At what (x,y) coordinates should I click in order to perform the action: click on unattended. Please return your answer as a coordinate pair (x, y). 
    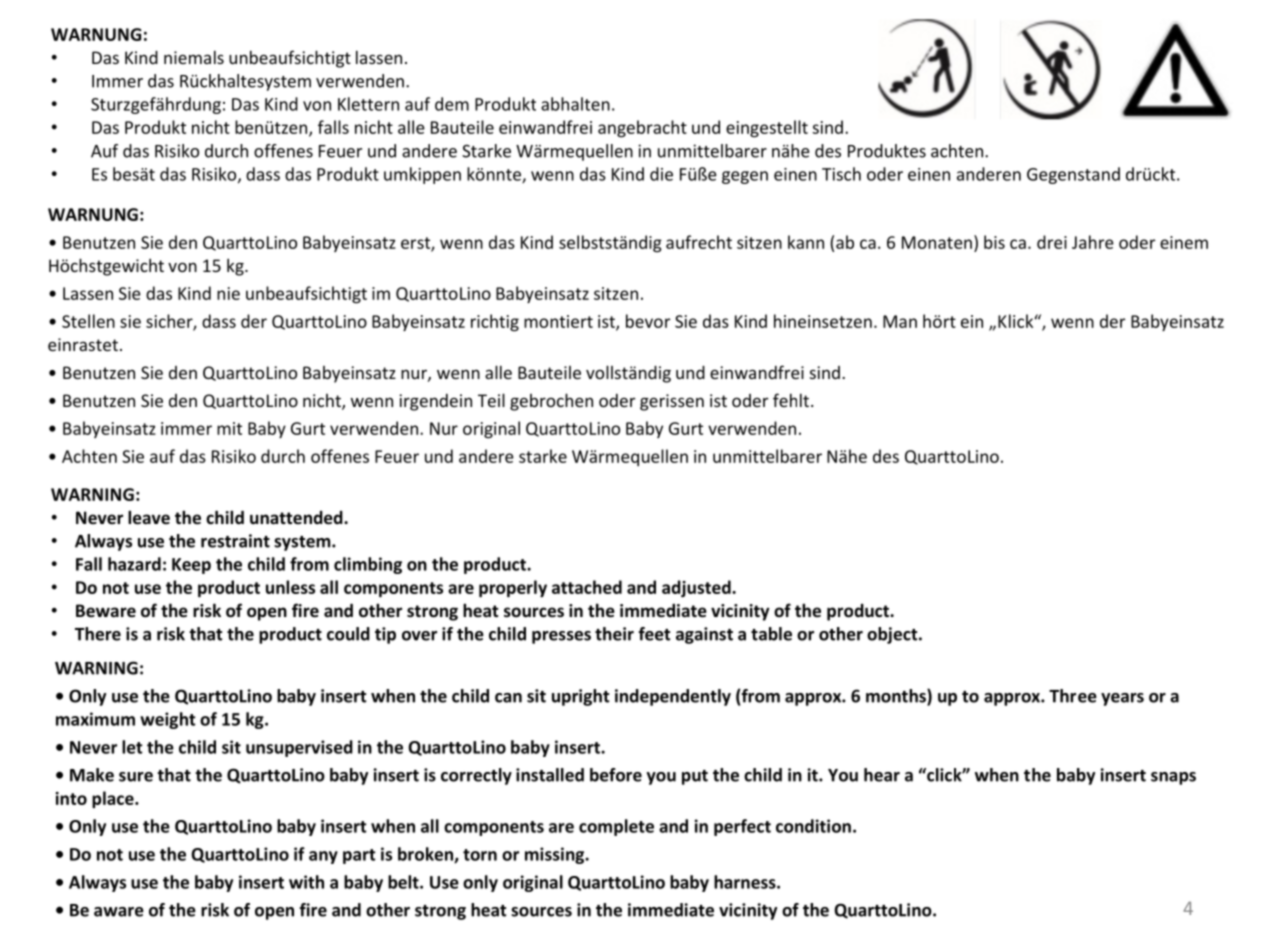
    Looking at the image, I should click on (297, 518).
